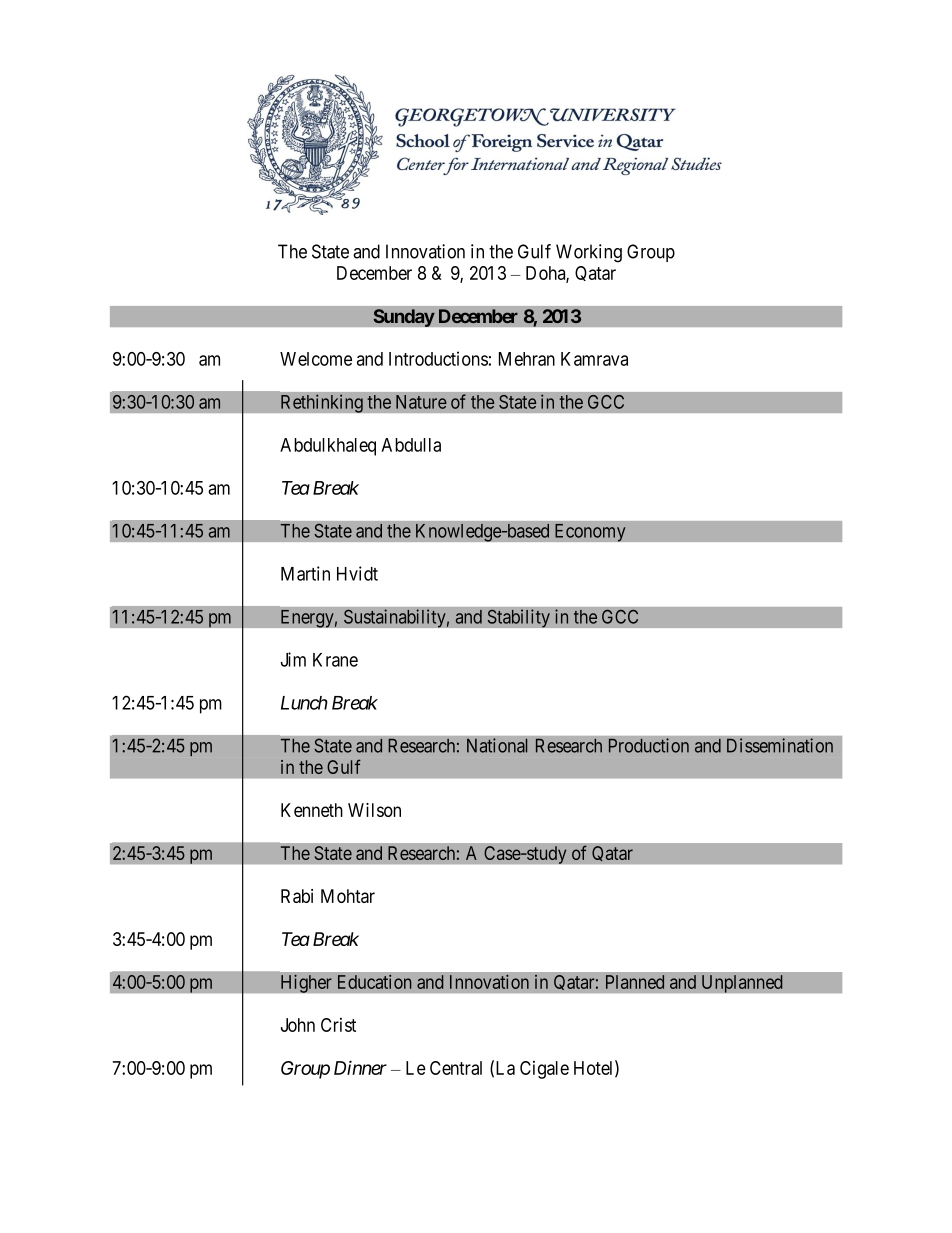 The image size is (952, 1233). What do you see at coordinates (589, 253) in the screenshot?
I see `Working` at bounding box center [589, 253].
